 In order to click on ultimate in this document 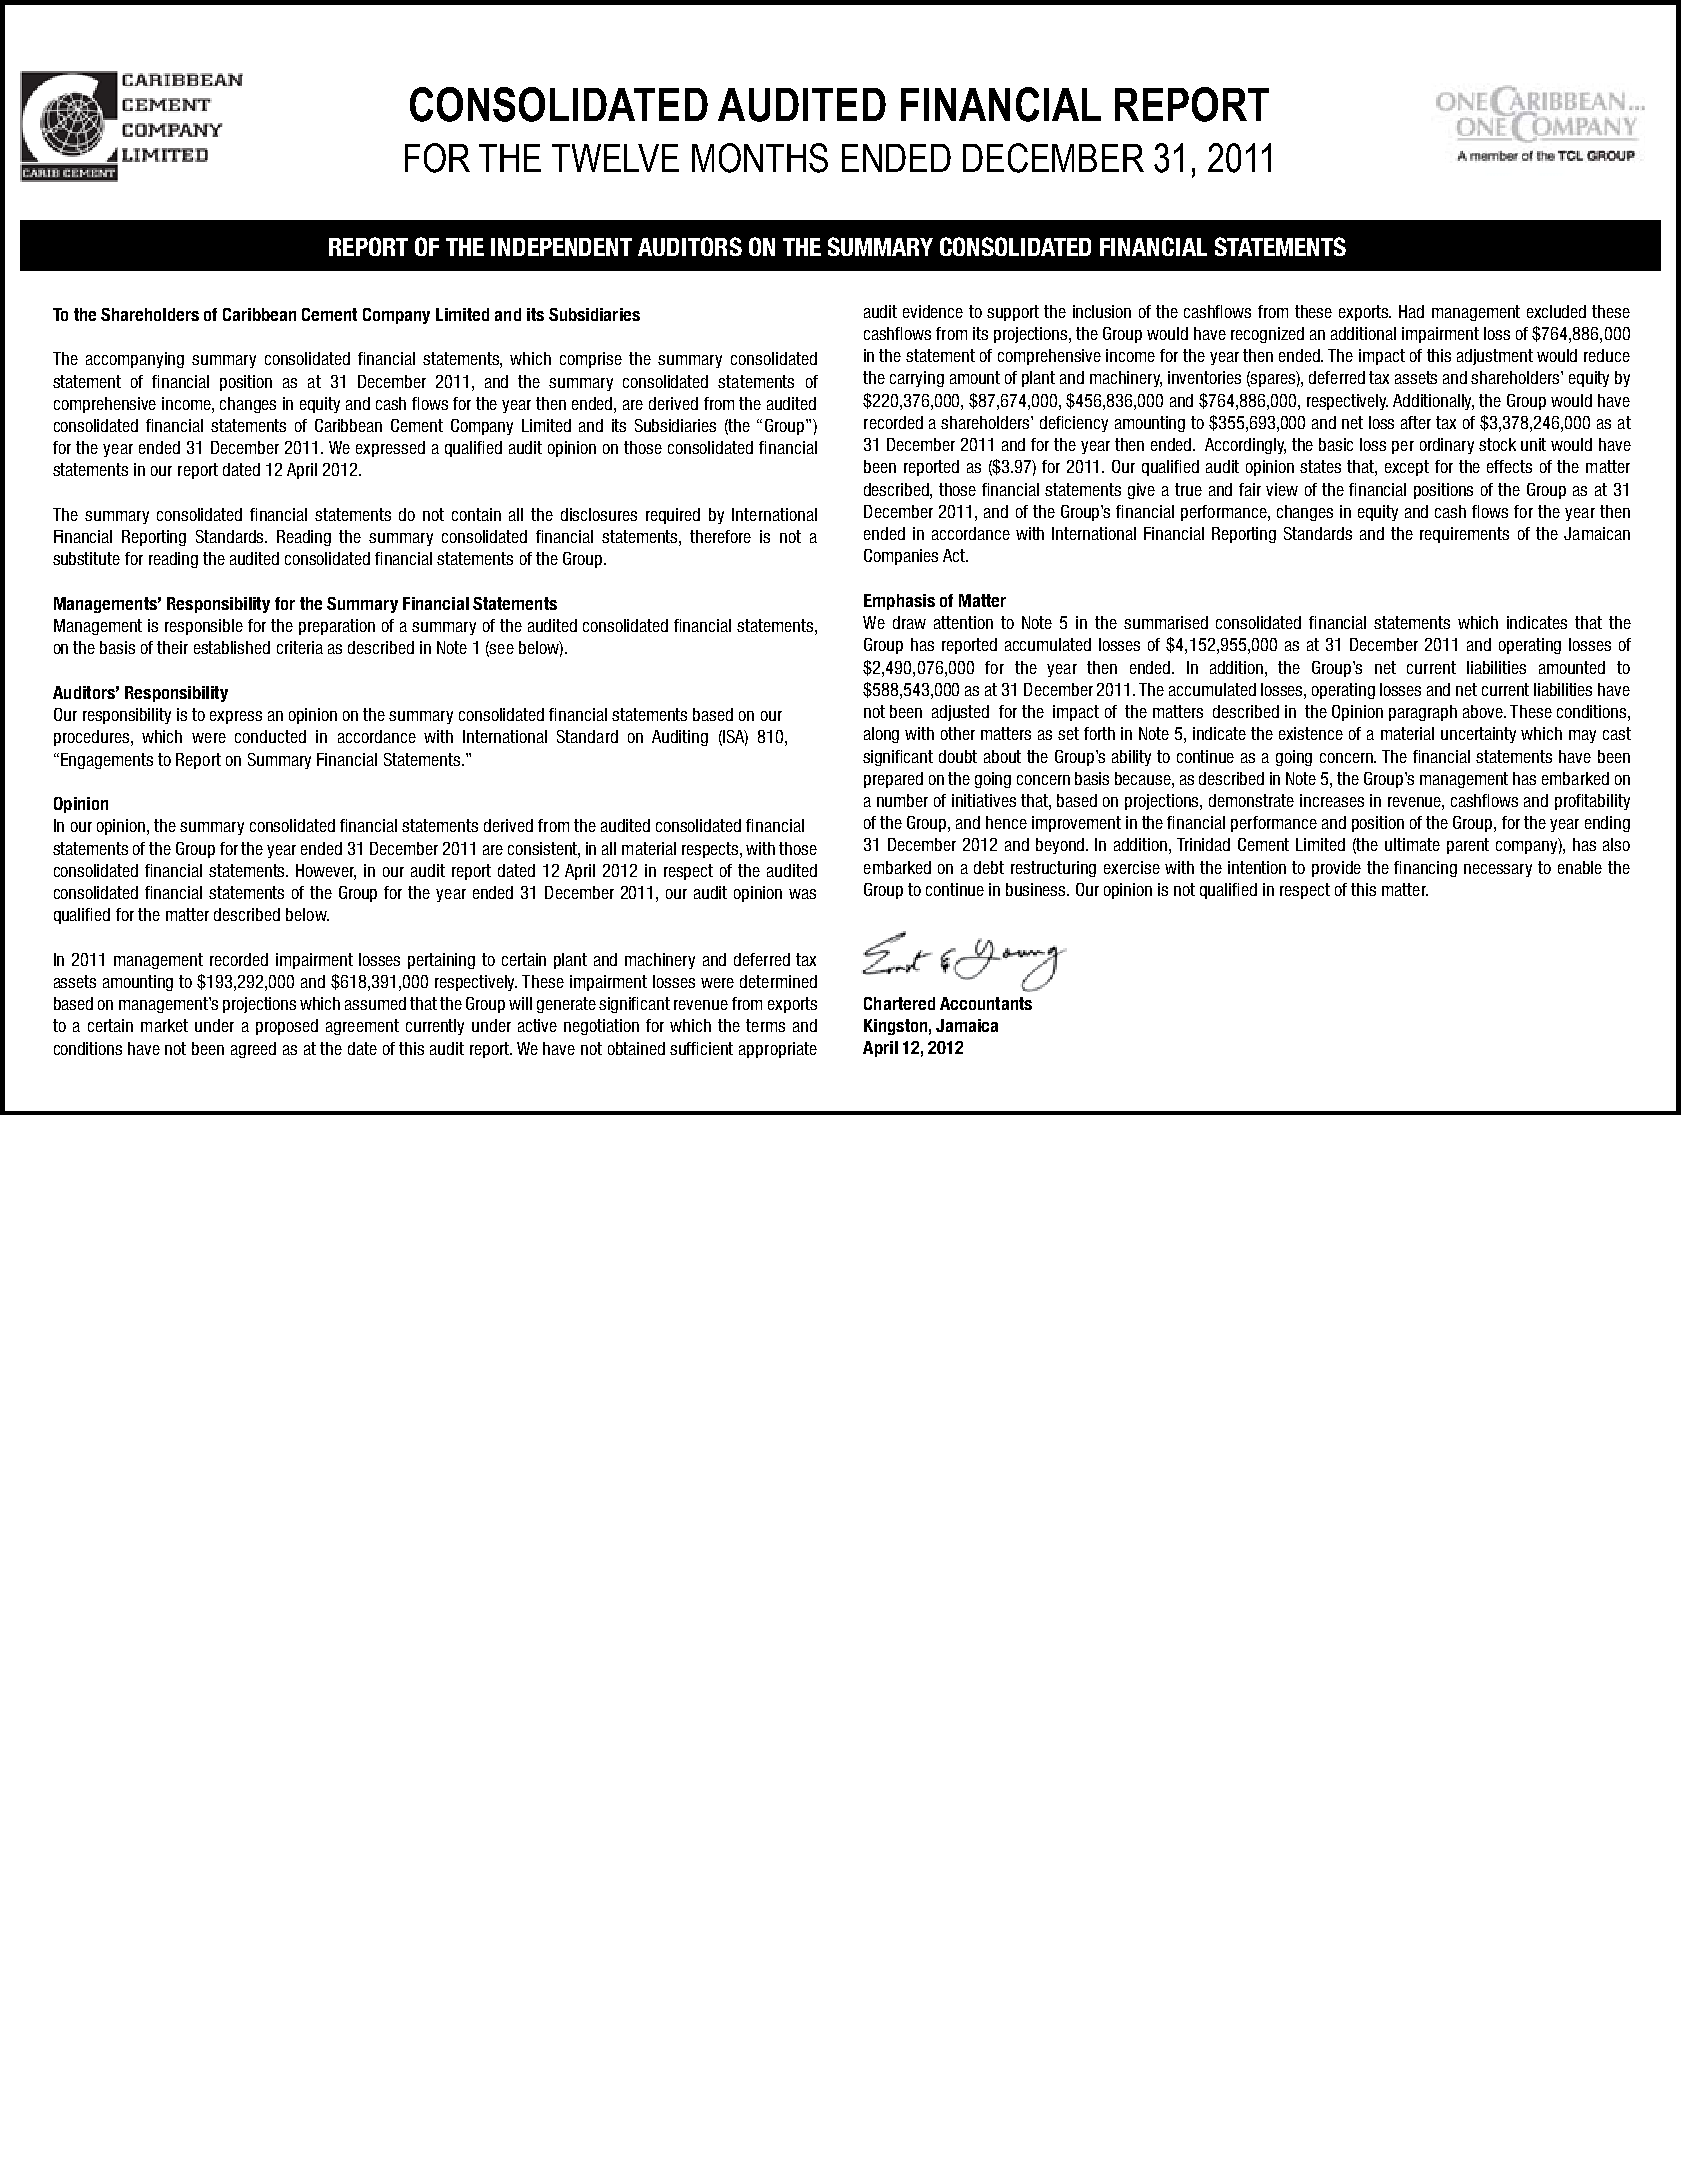, I will do `click(1412, 844)`.
